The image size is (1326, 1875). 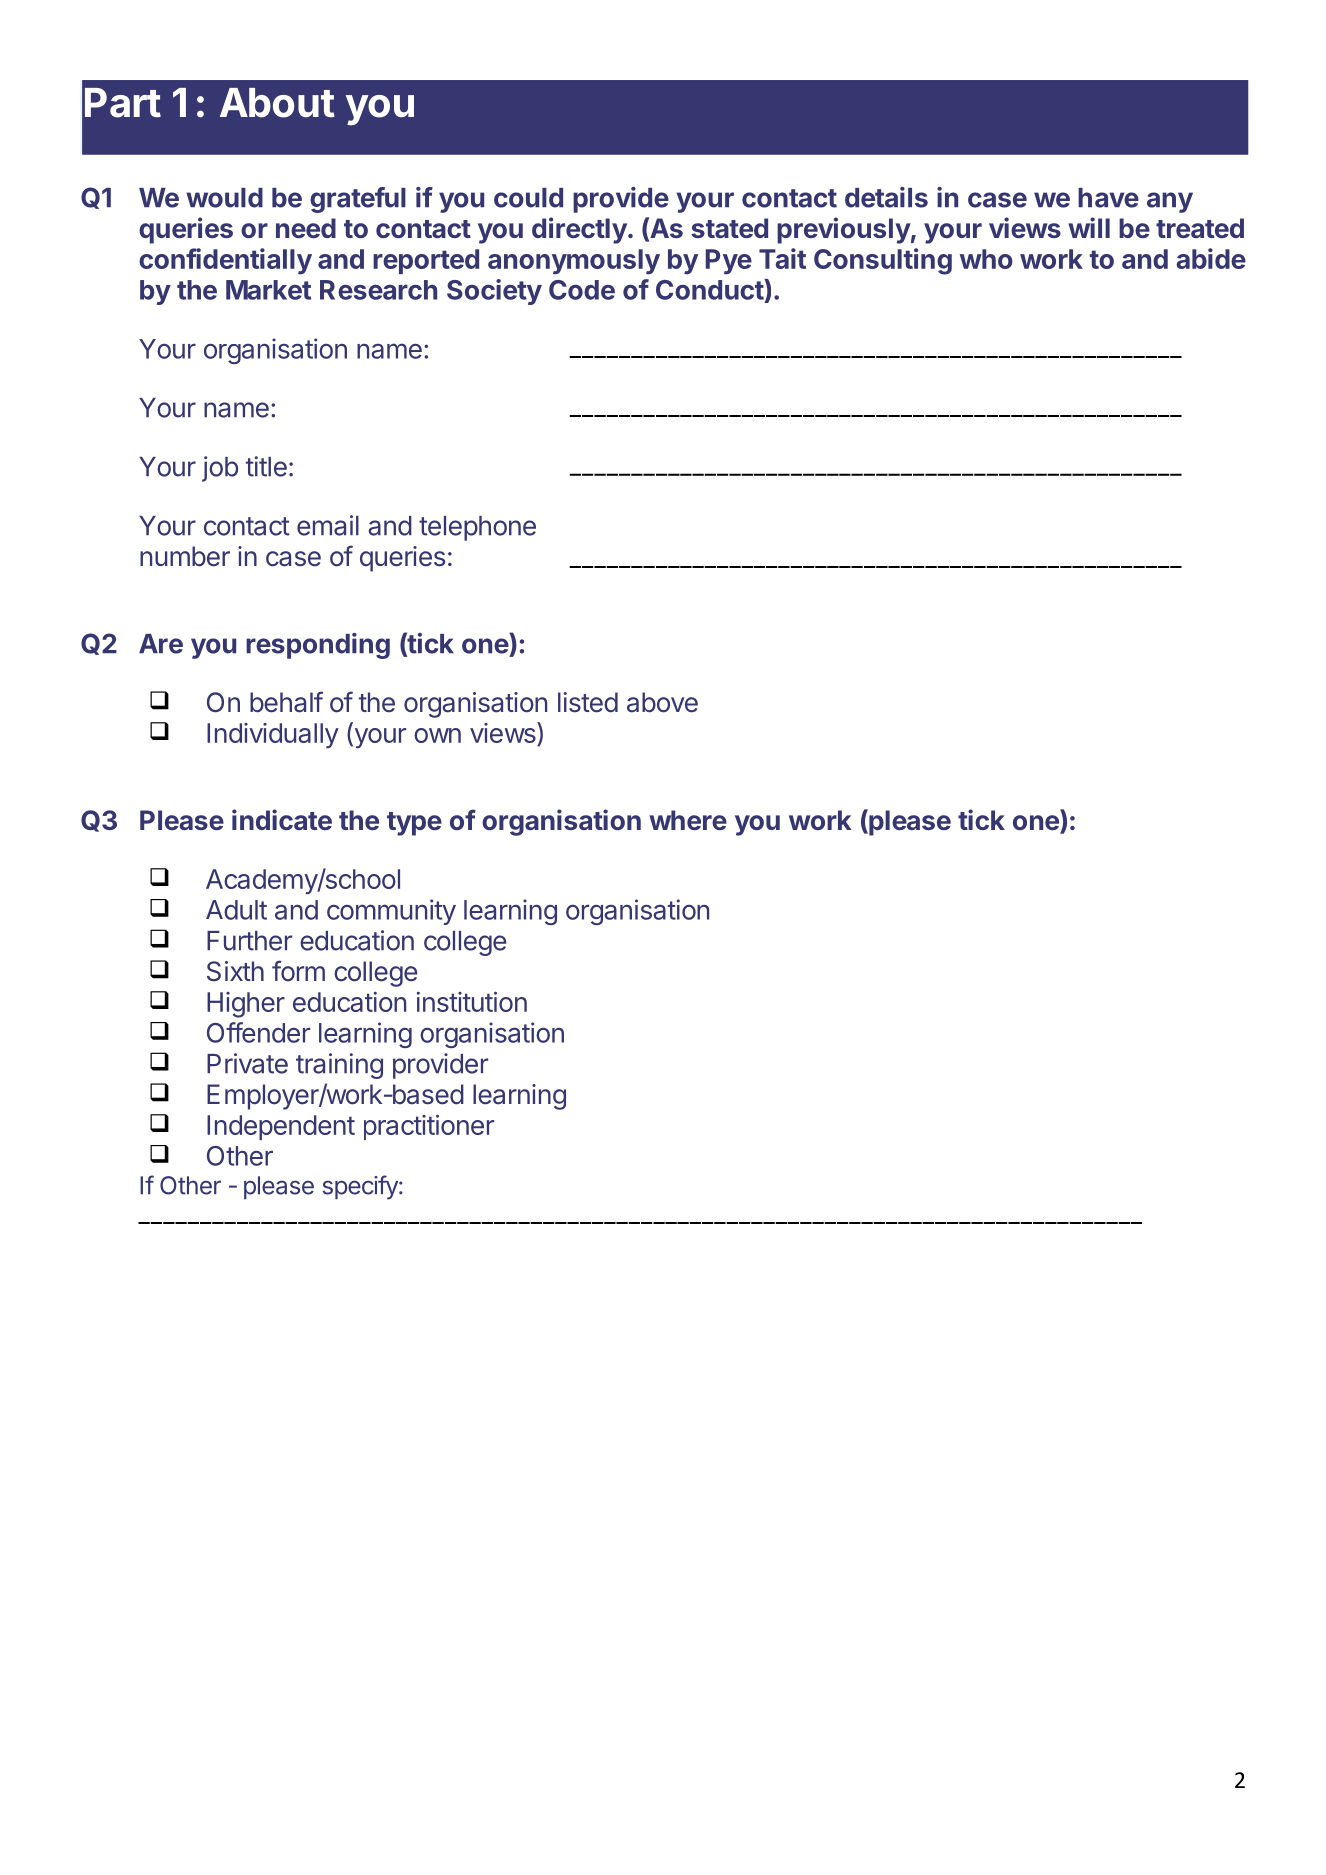 What do you see at coordinates (472, 1002) in the screenshot?
I see `institution` at bounding box center [472, 1002].
